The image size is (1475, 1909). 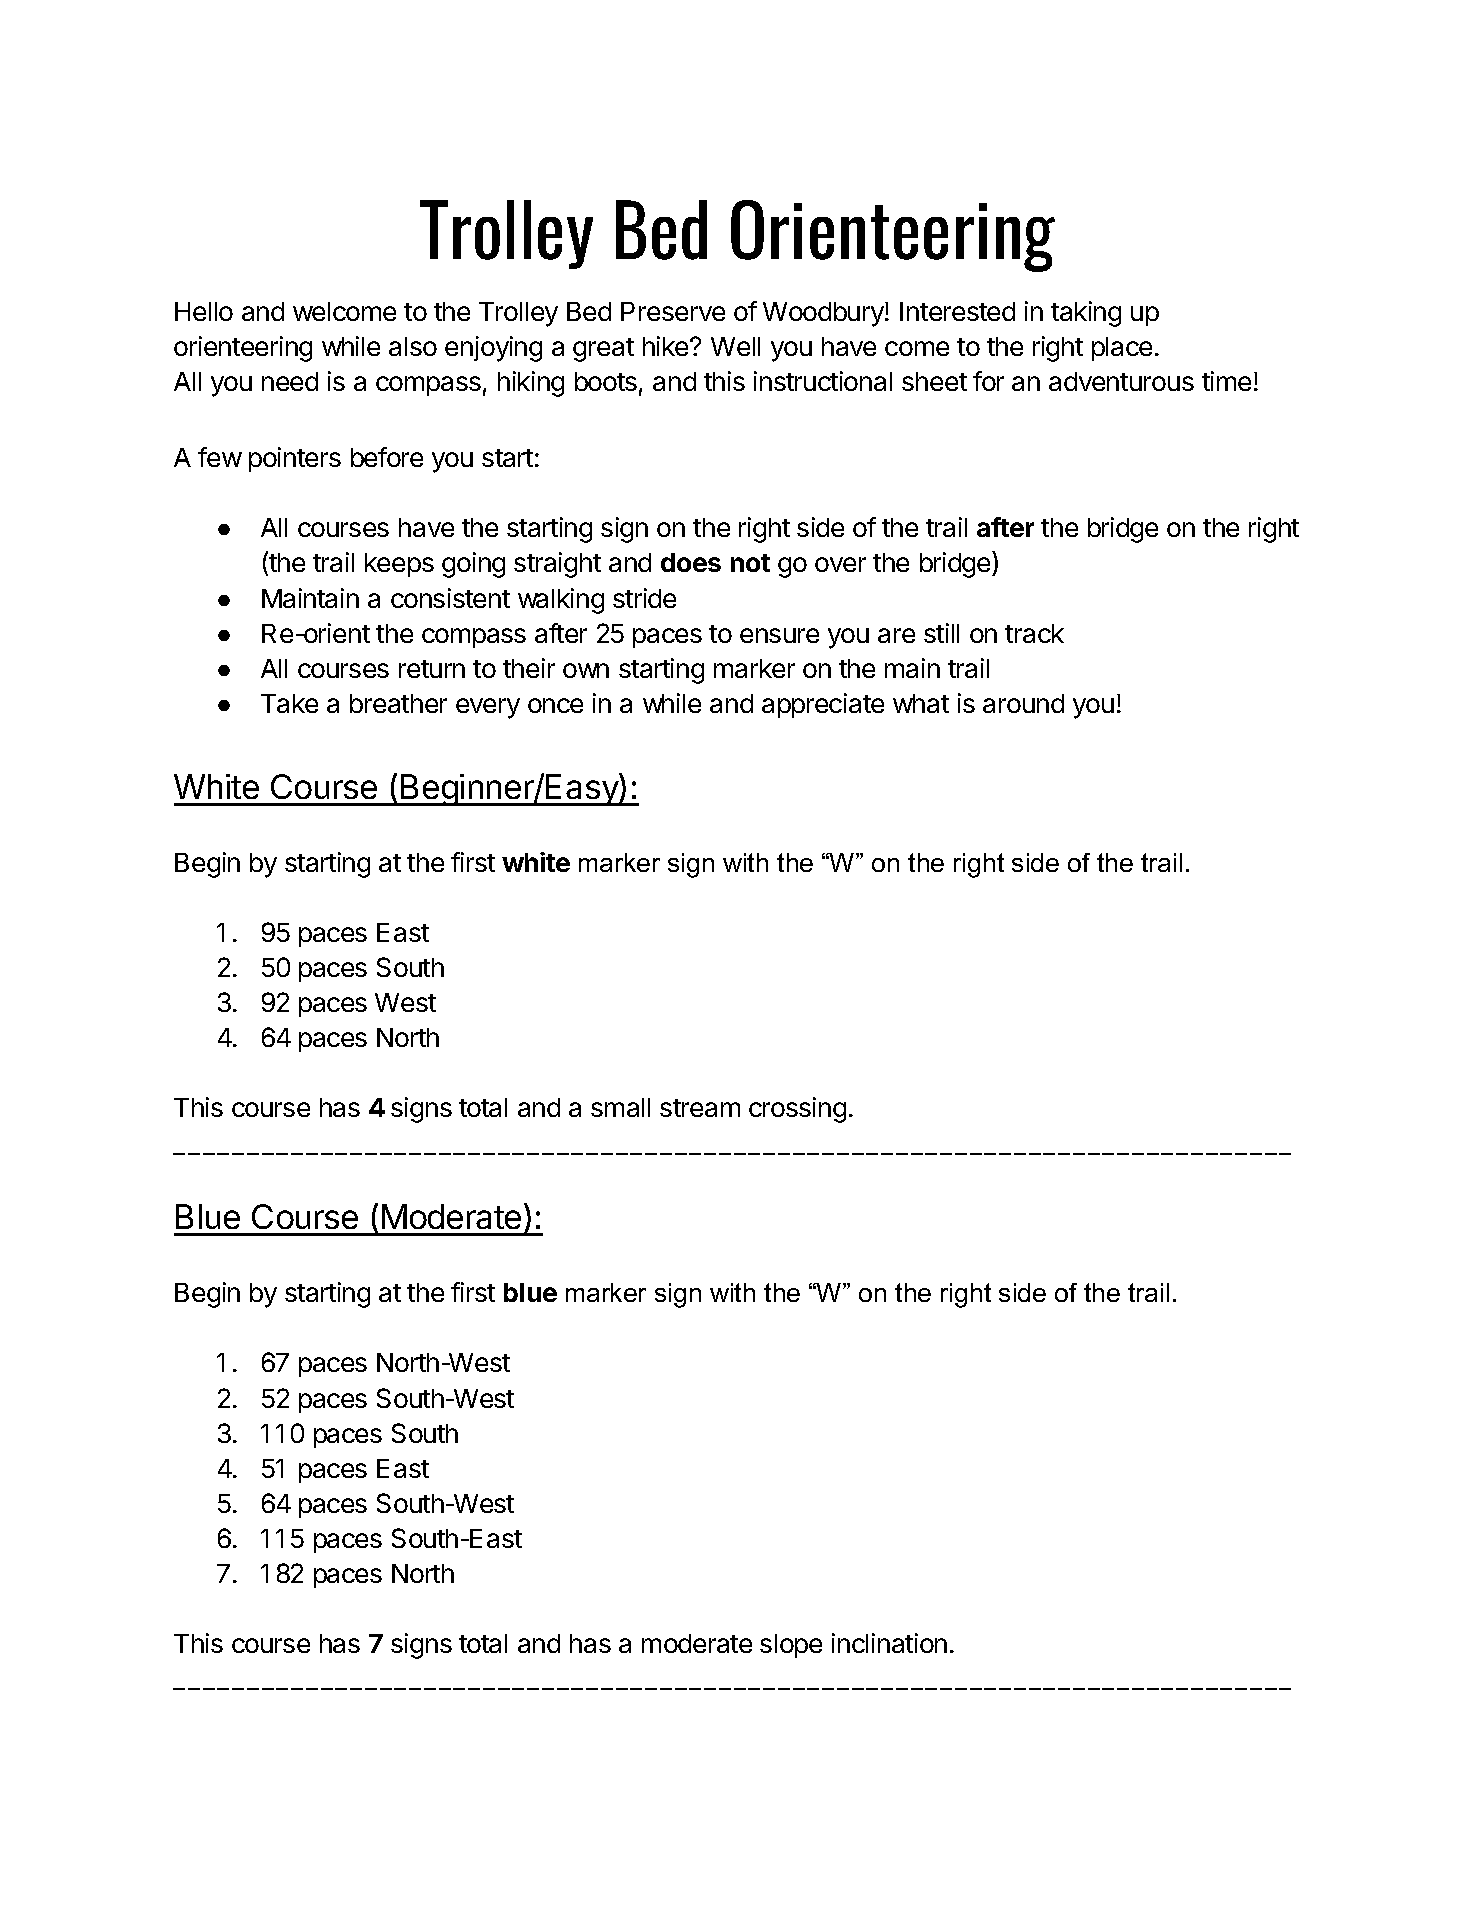 I want to click on need, so click(x=290, y=381).
